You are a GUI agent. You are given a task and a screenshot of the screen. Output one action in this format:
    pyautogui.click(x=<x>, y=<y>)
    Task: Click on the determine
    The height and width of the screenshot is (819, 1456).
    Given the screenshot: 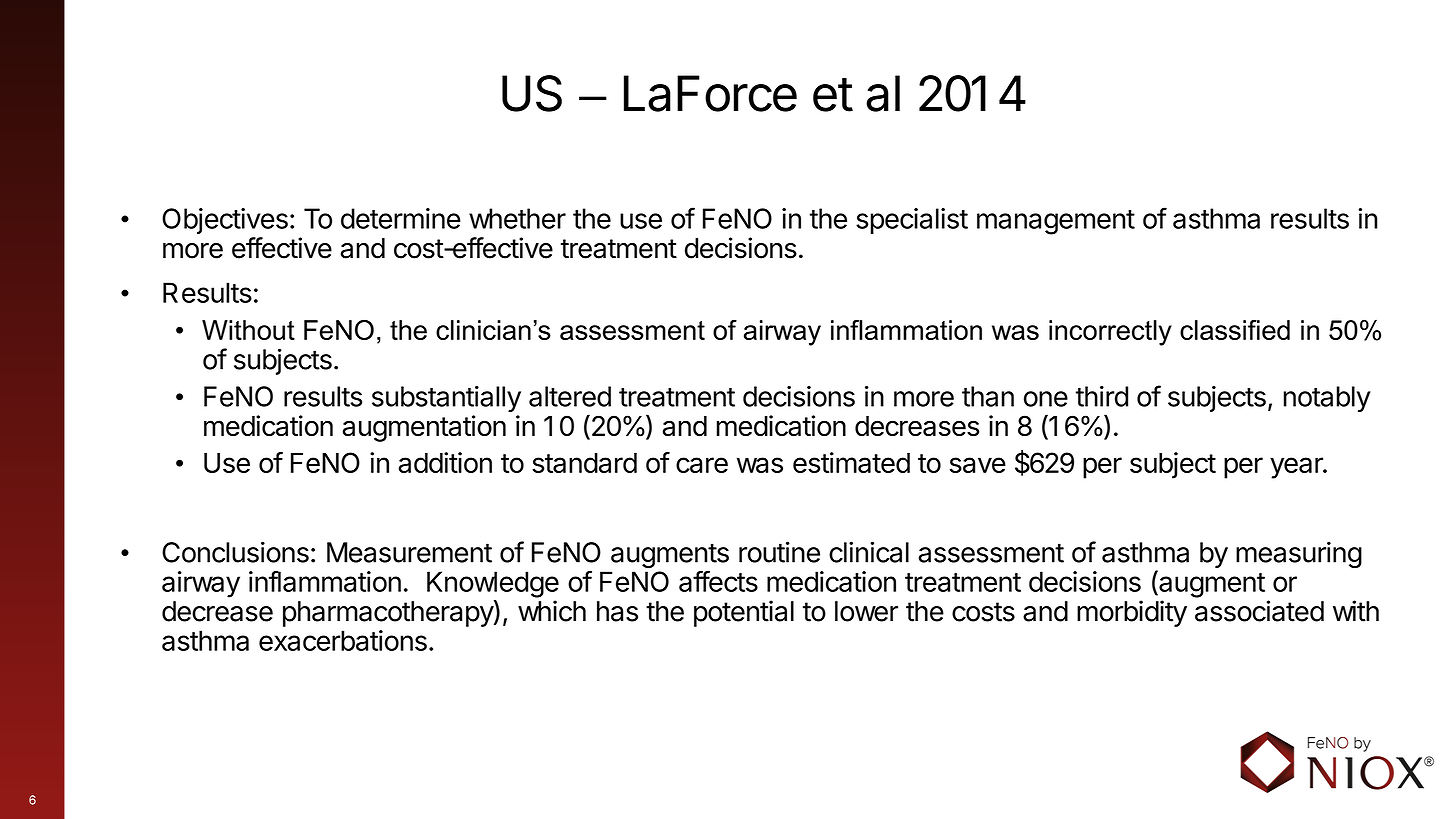 What is the action you would take?
    pyautogui.click(x=401, y=218)
